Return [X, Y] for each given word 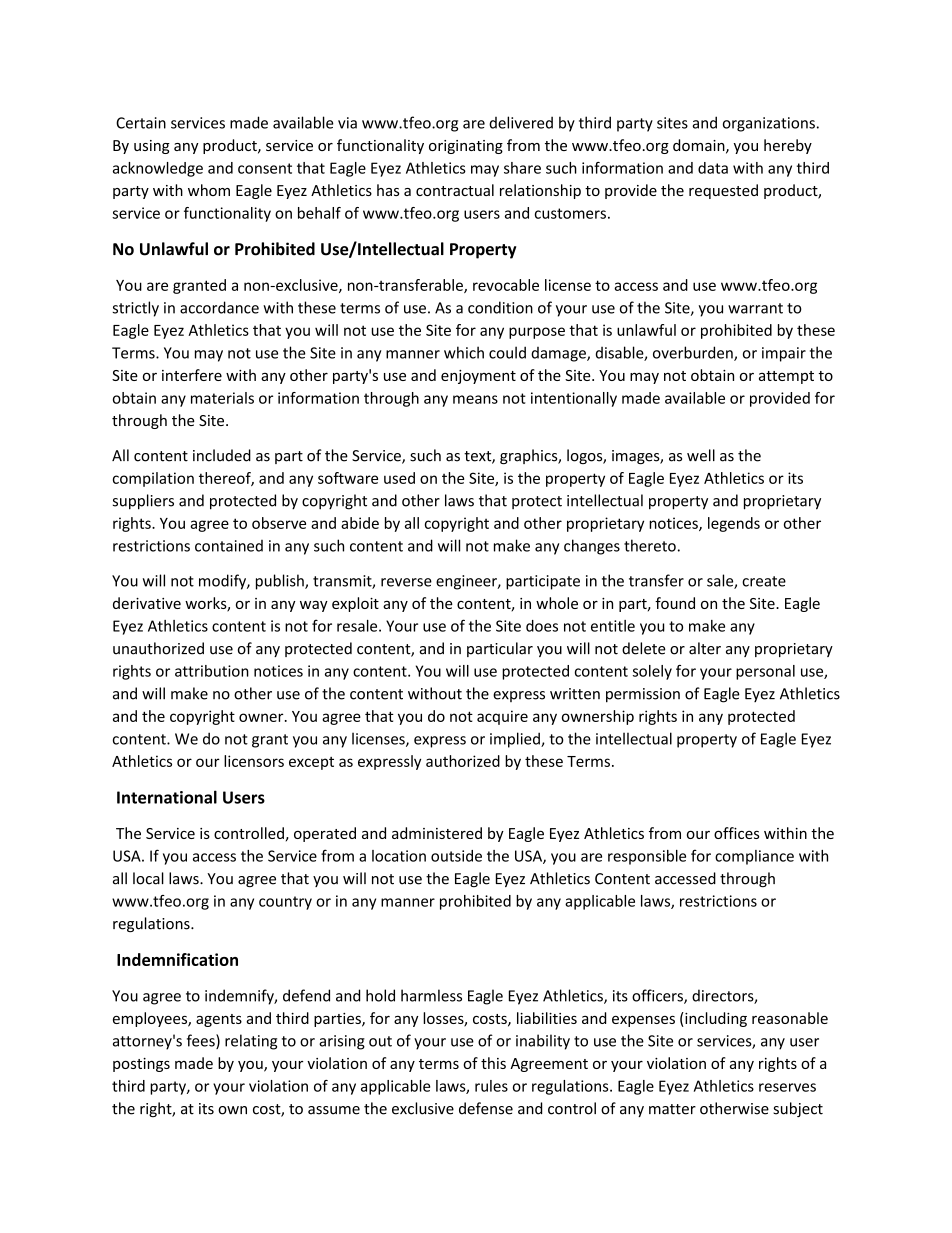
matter [672, 1109]
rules [491, 1086]
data [713, 168]
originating [466, 147]
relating [251, 1042]
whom [209, 190]
